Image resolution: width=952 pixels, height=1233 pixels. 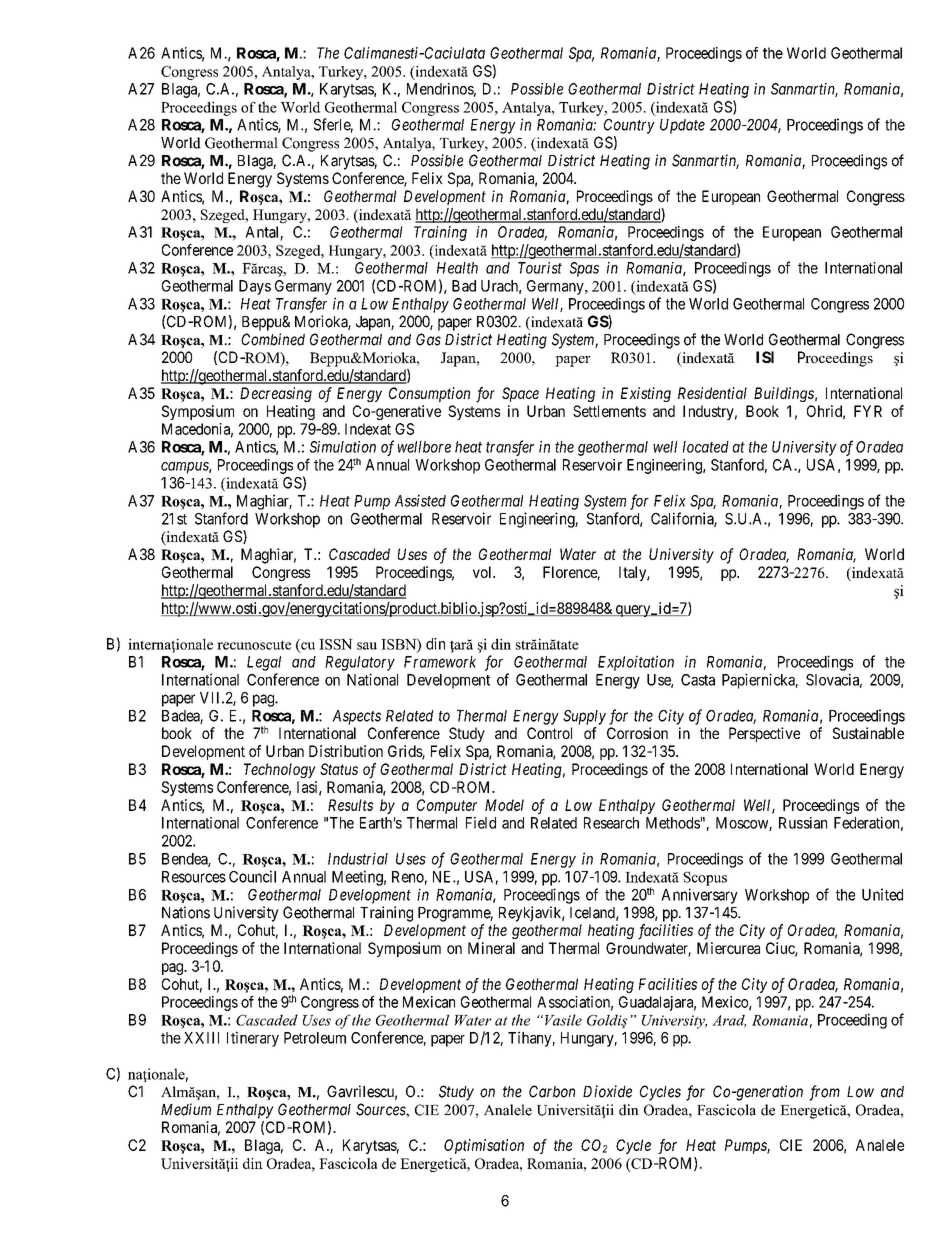 I want to click on Simulation, so click(x=343, y=447).
